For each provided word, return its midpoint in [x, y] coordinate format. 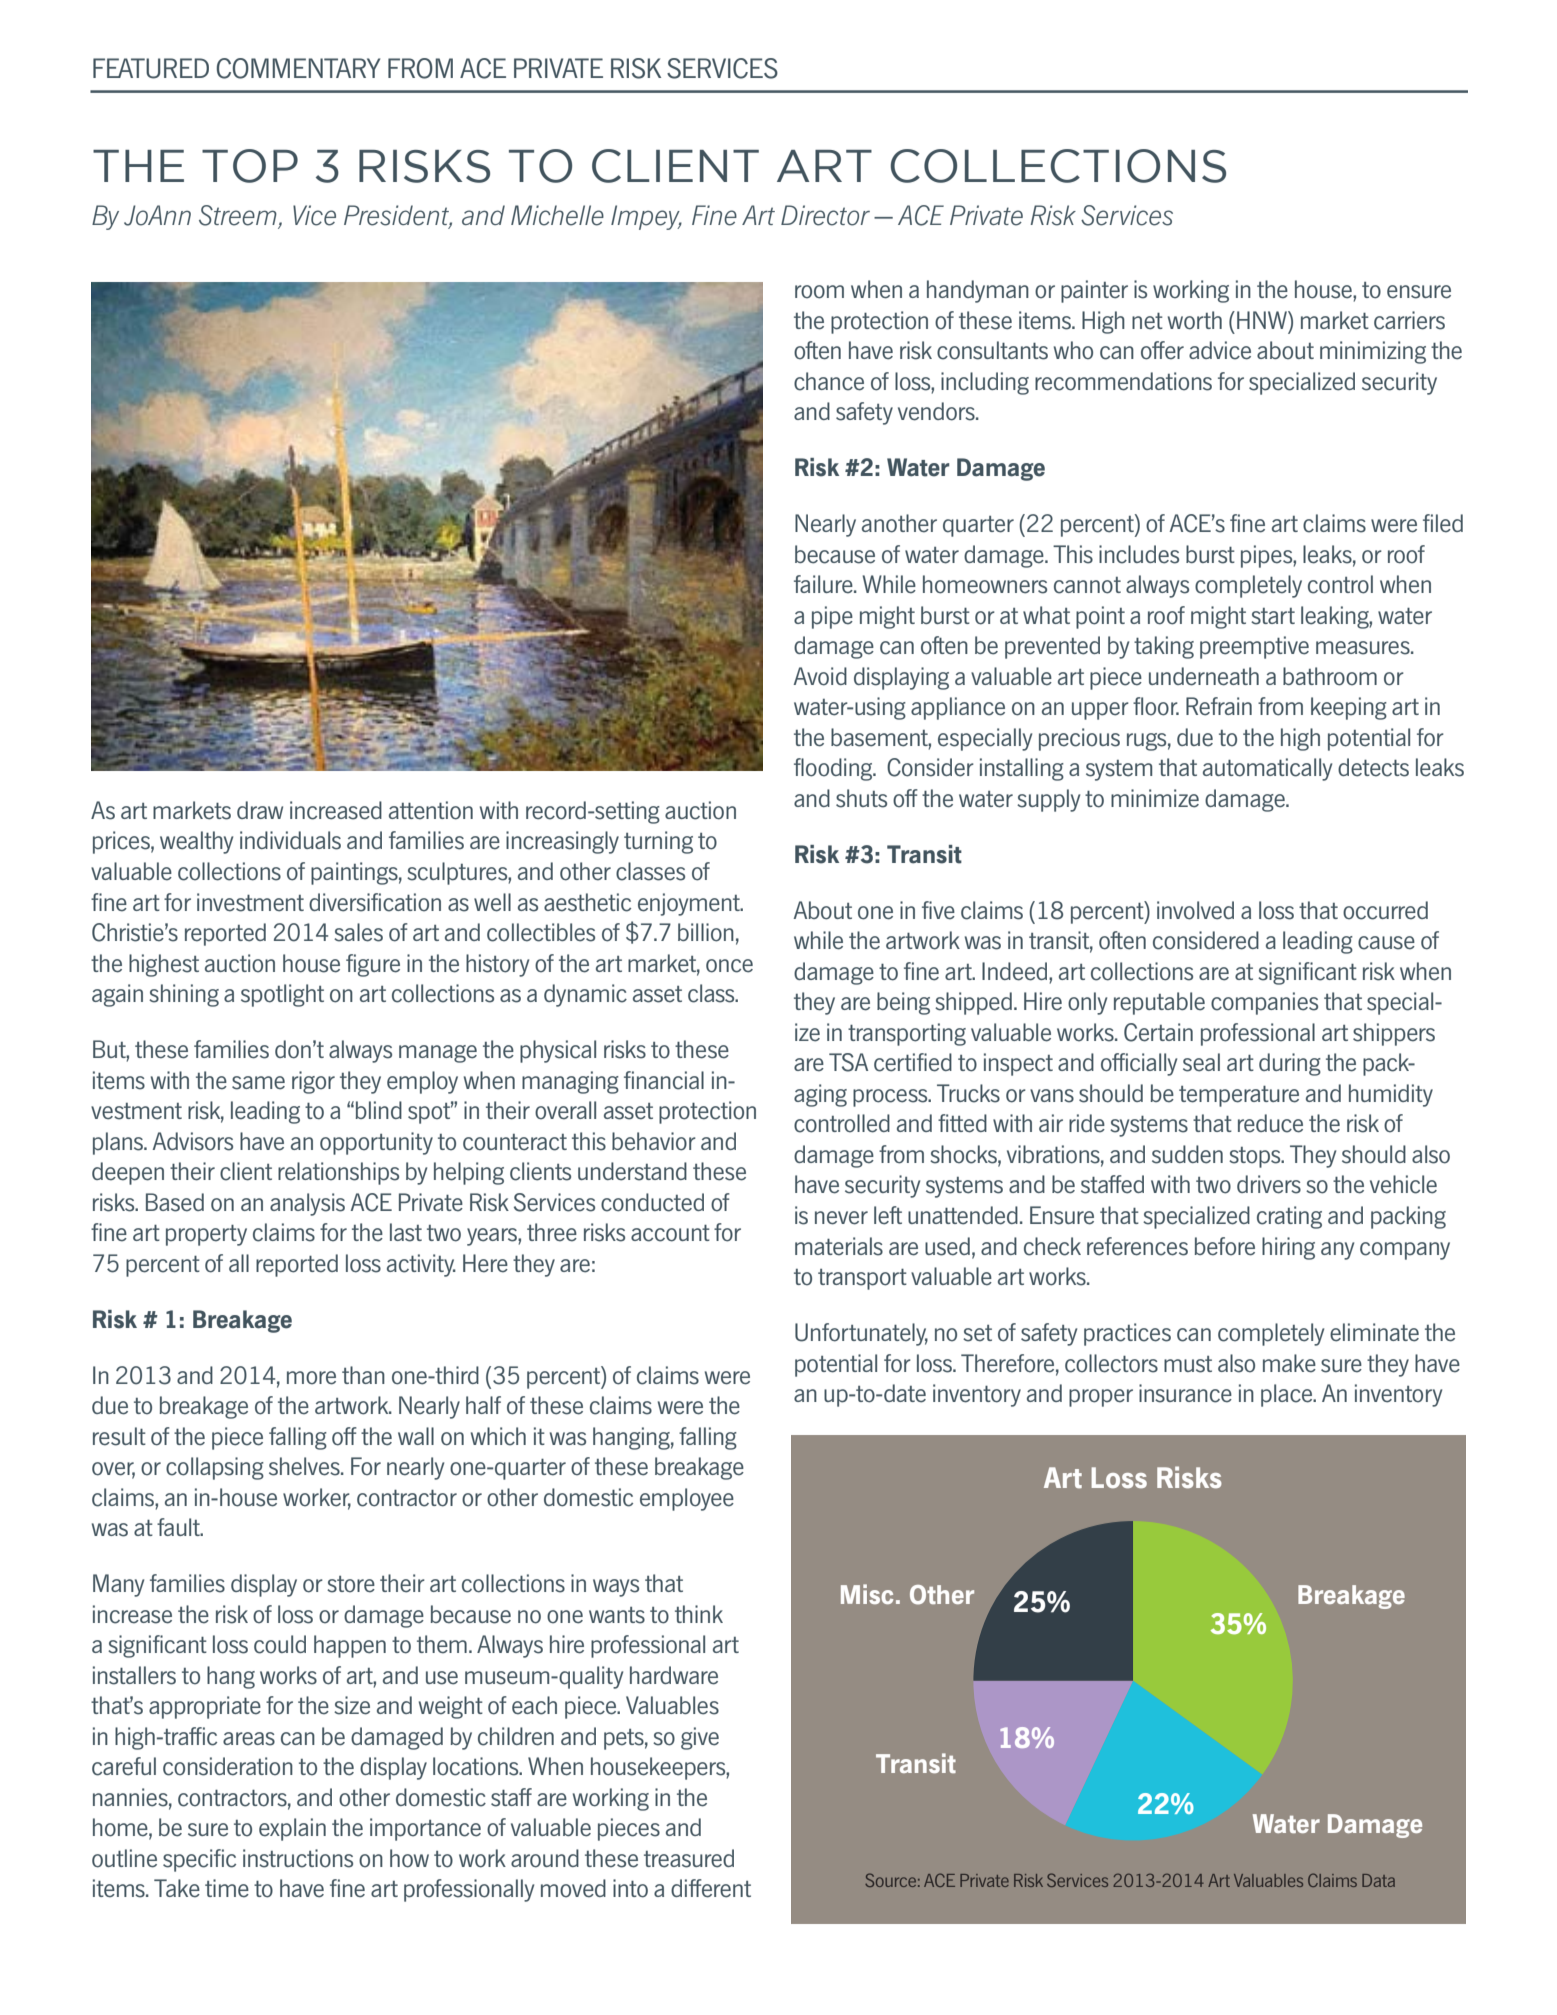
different [711, 1888]
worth [1195, 320]
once [729, 966]
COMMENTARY [298, 68]
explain [292, 1829]
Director [825, 215]
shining [184, 995]
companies [1264, 1003]
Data [1378, 1880]
